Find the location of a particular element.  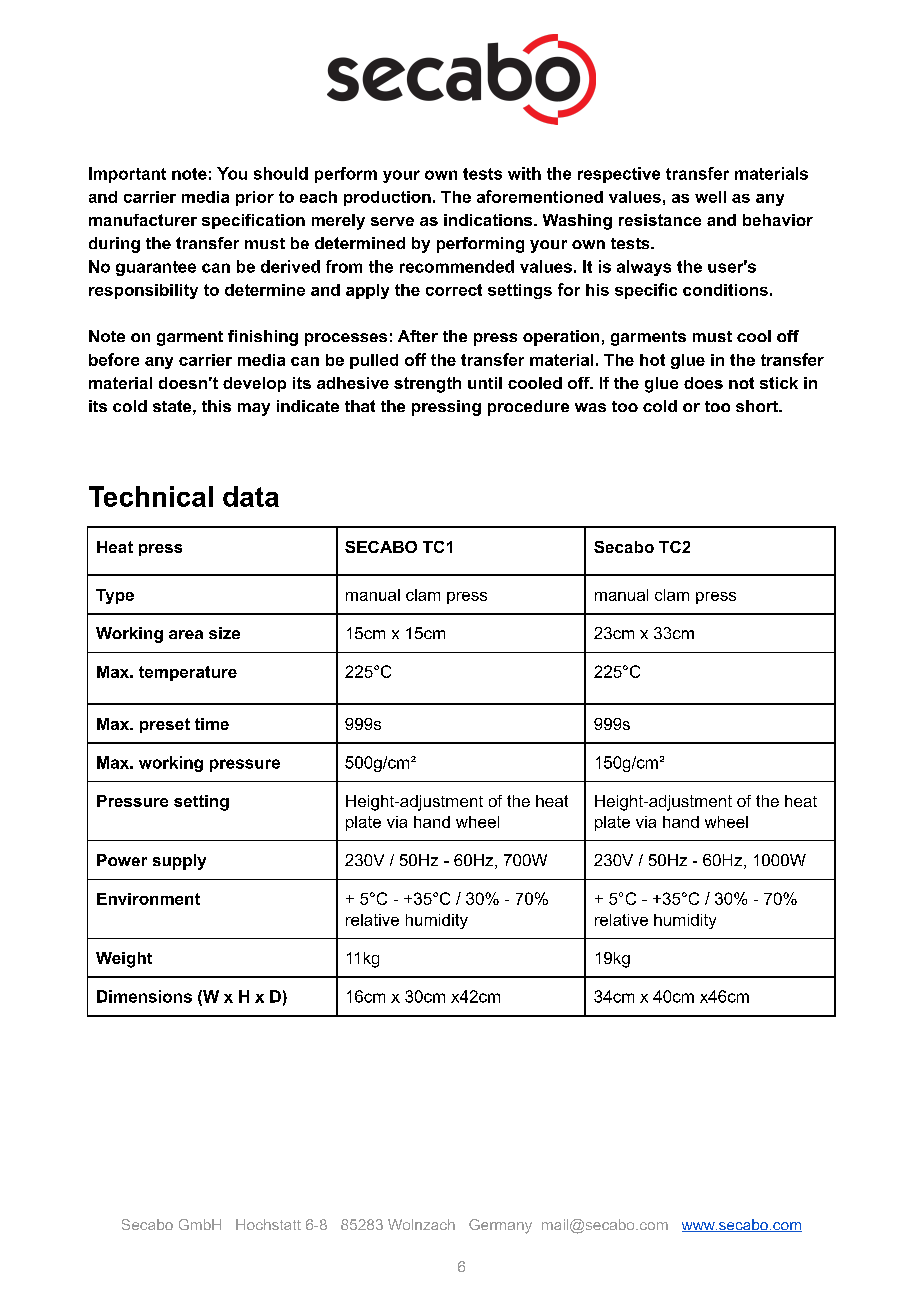

Germany is located at coordinates (500, 1226).
